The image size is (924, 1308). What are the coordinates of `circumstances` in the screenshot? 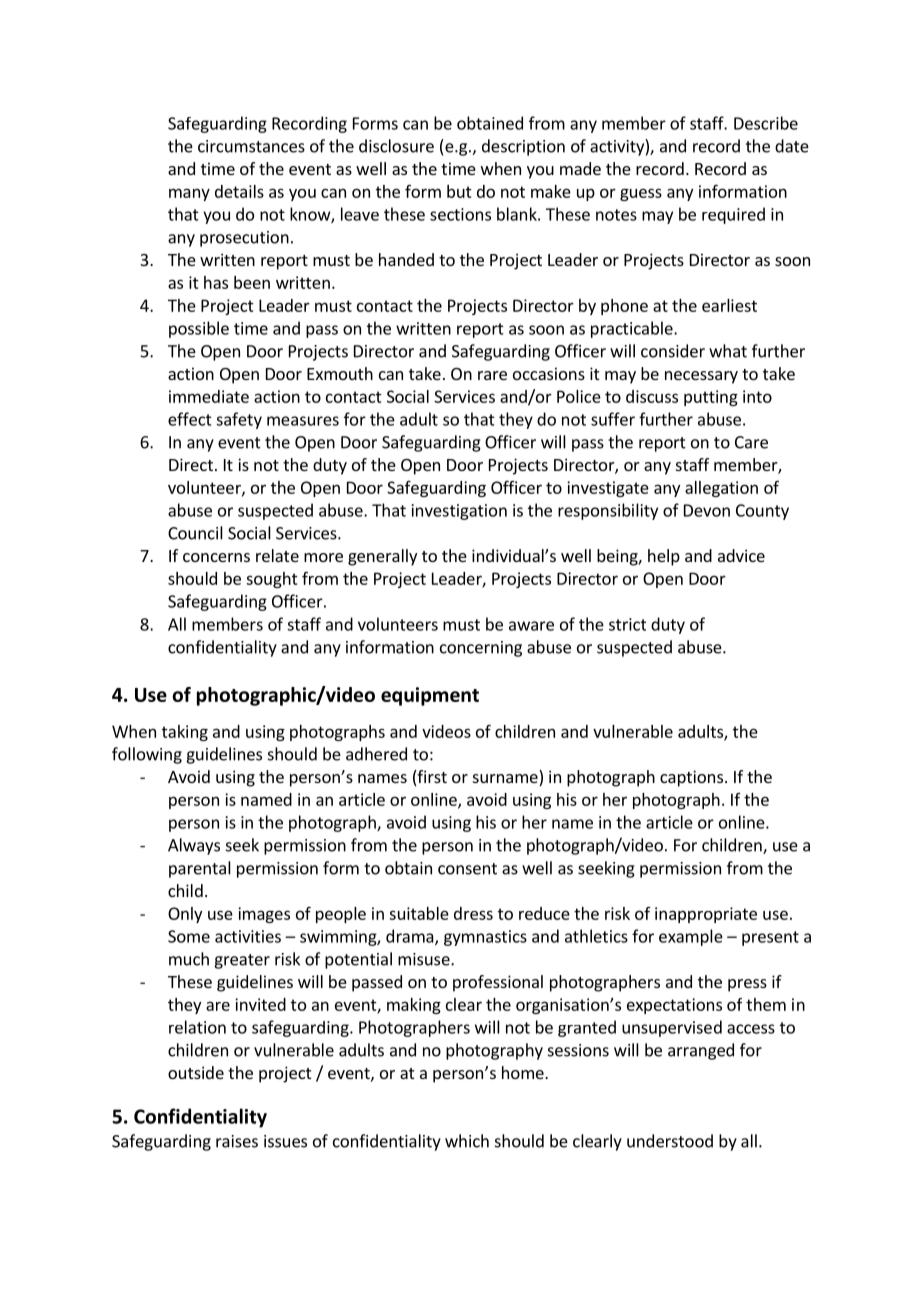 It's located at (251, 146).
